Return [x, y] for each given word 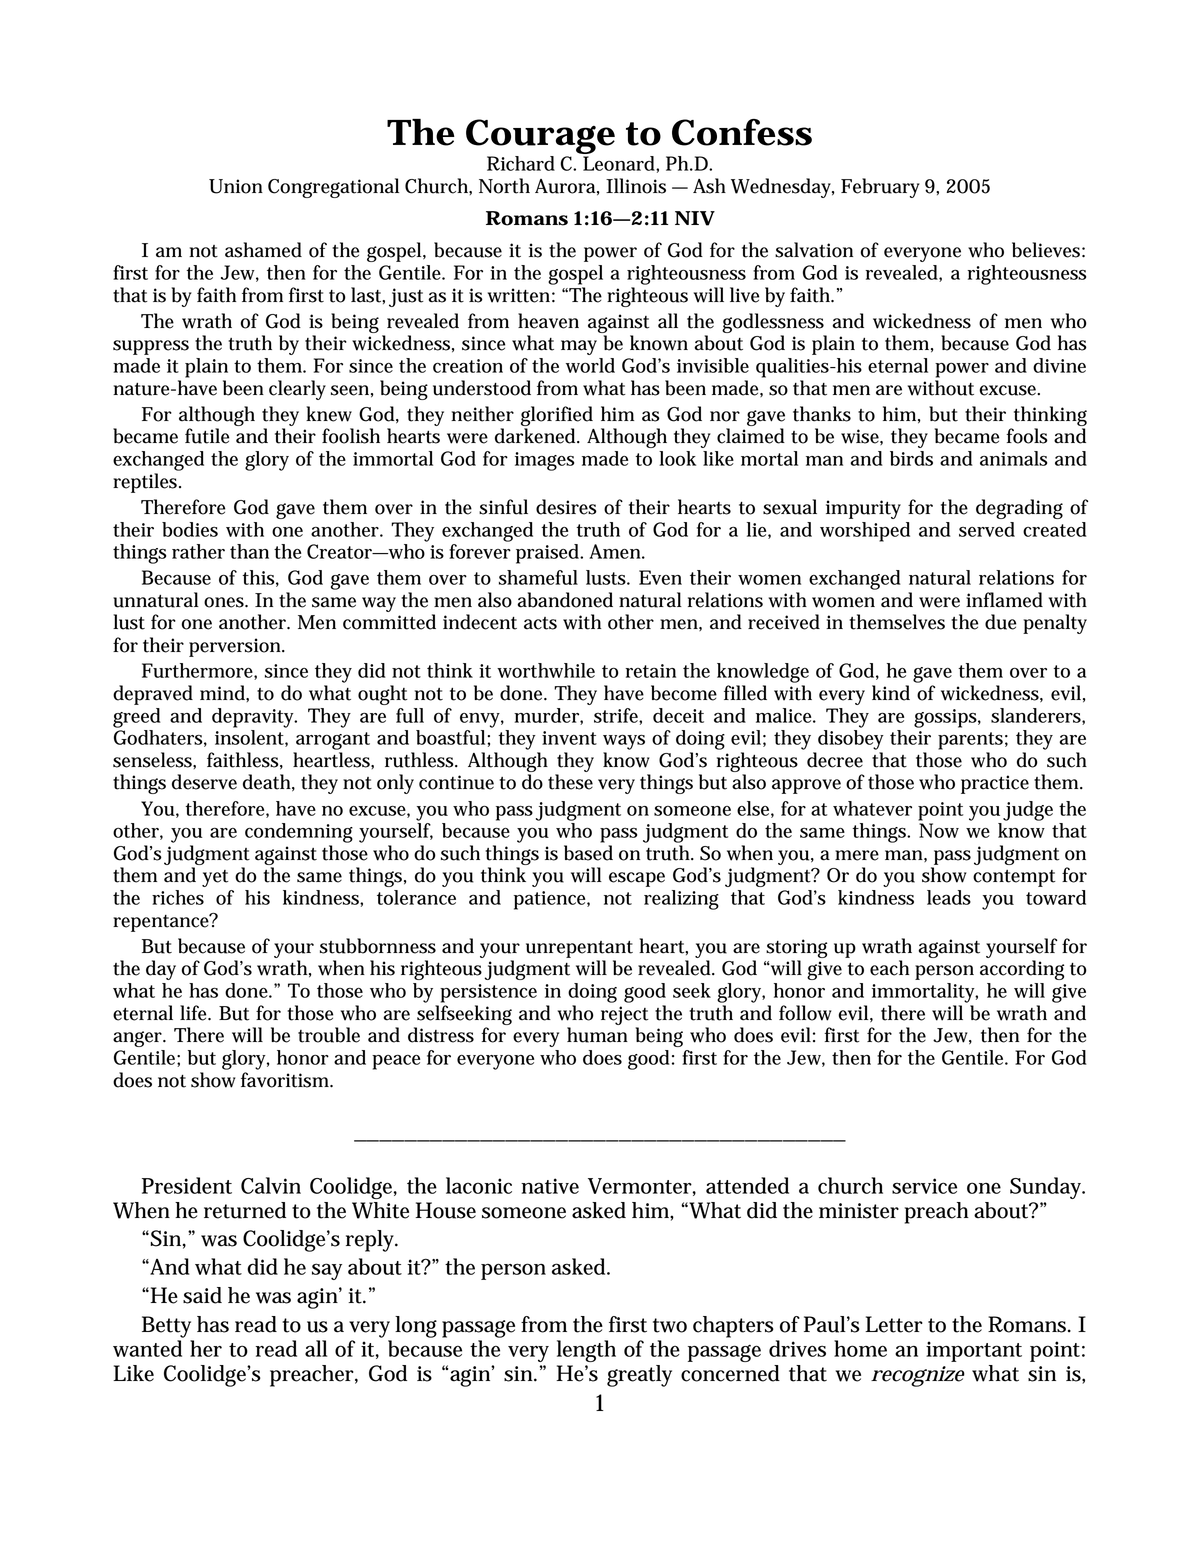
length [586, 1351]
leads [949, 897]
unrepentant [579, 949]
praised [548, 554]
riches [178, 897]
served [987, 529]
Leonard [620, 163]
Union [236, 186]
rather [198, 551]
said [202, 1295]
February [880, 188]
